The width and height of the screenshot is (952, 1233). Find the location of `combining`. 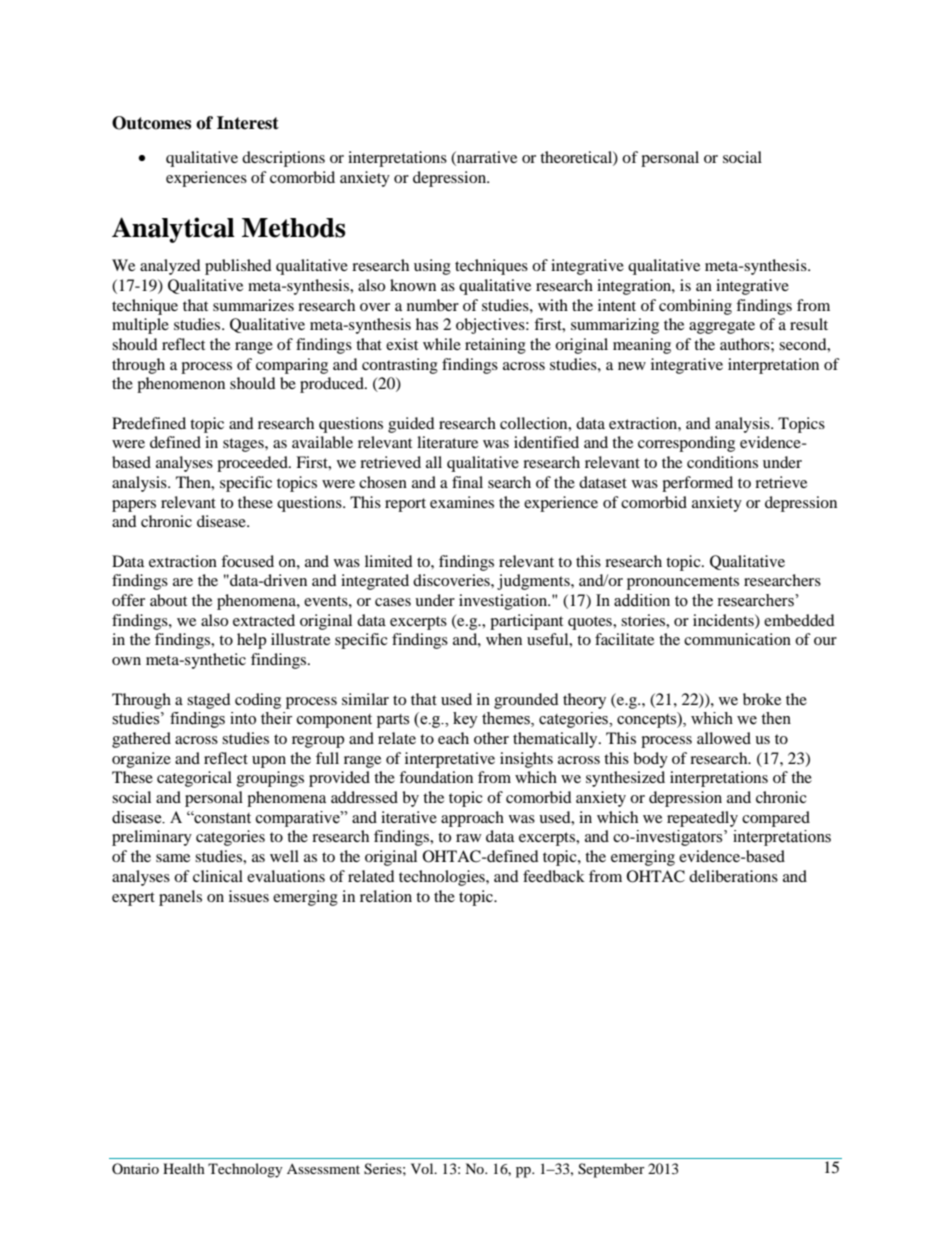

combining is located at coordinates (695, 307).
